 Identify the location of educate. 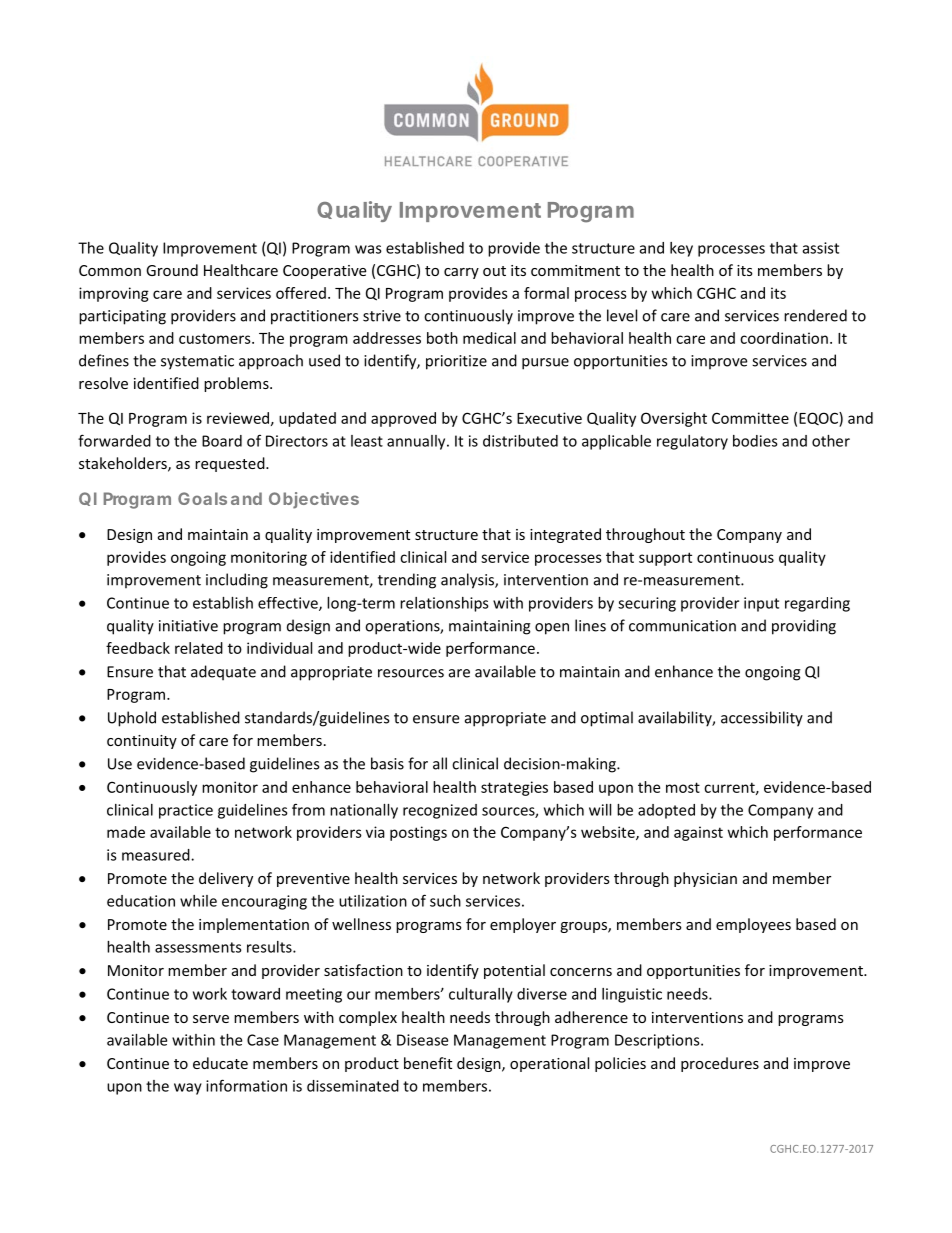
(220, 1063).
